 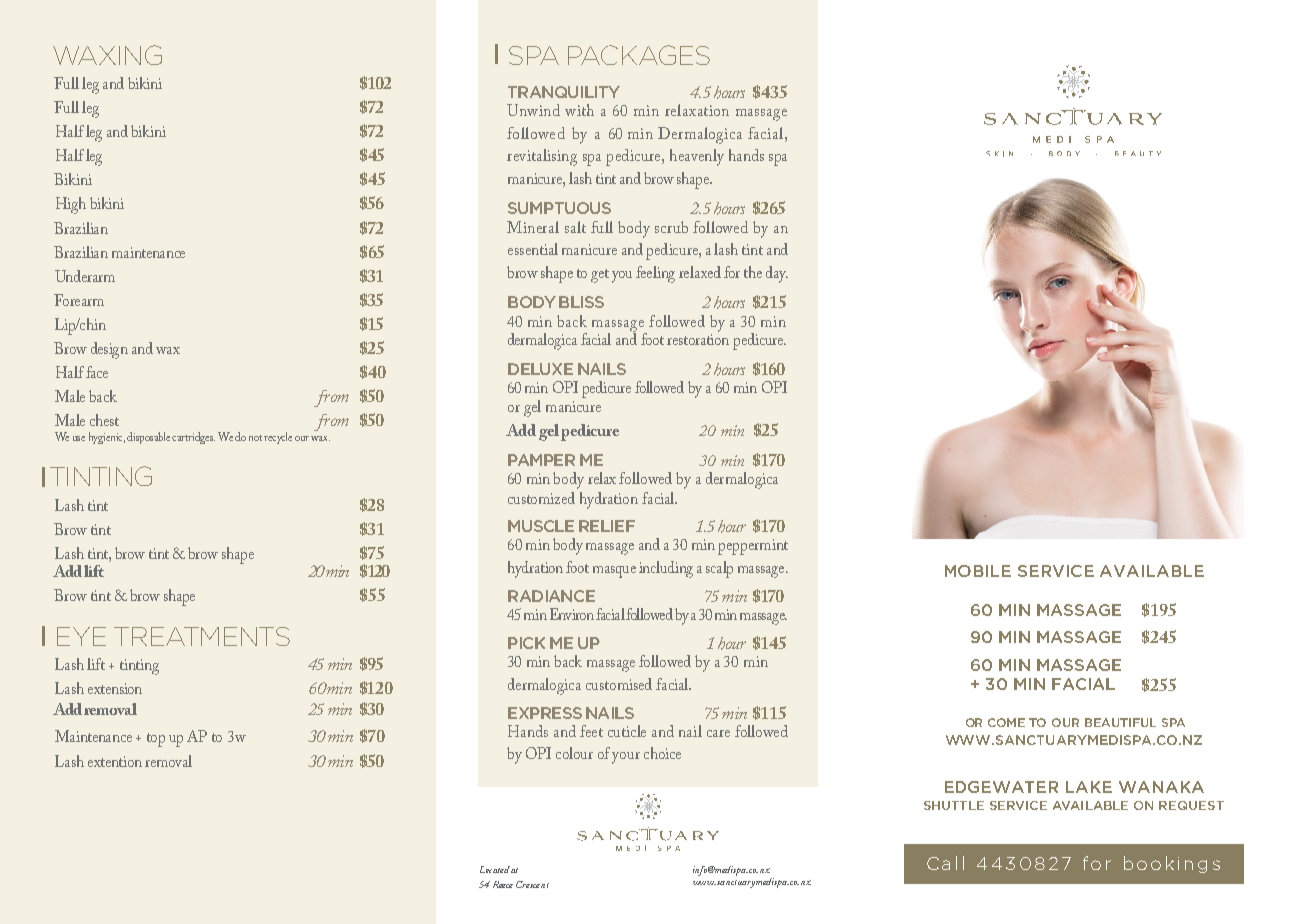 I want to click on customised, so click(x=619, y=684).
